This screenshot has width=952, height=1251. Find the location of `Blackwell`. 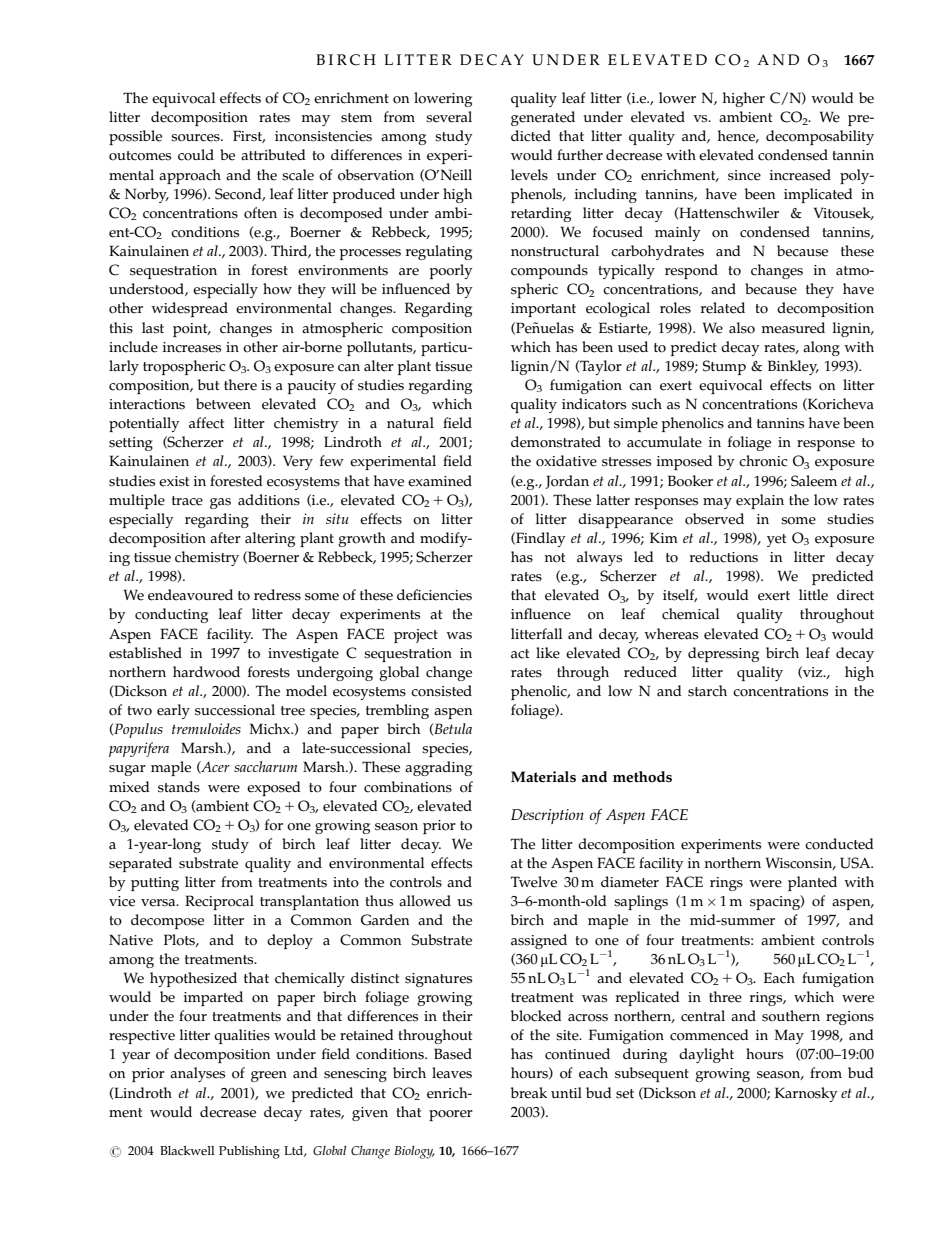

Blackwell is located at coordinates (187, 1151).
